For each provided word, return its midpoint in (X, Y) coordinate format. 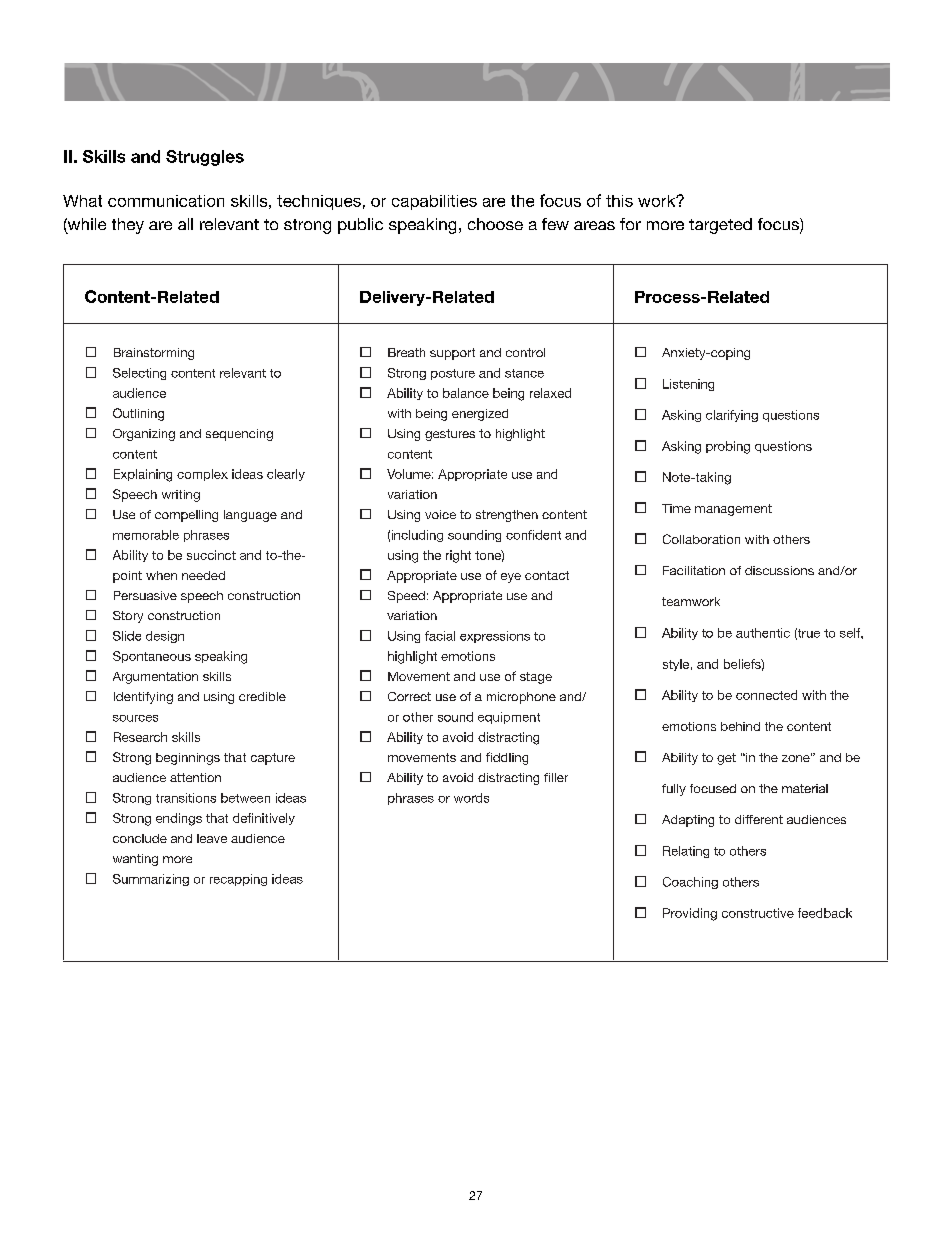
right (458, 556)
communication (166, 201)
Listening (688, 385)
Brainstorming (154, 354)
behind (740, 726)
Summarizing (151, 880)
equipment (509, 718)
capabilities (434, 202)
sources (135, 718)
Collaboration (701, 539)
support (452, 354)
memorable (146, 535)
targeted (720, 226)
